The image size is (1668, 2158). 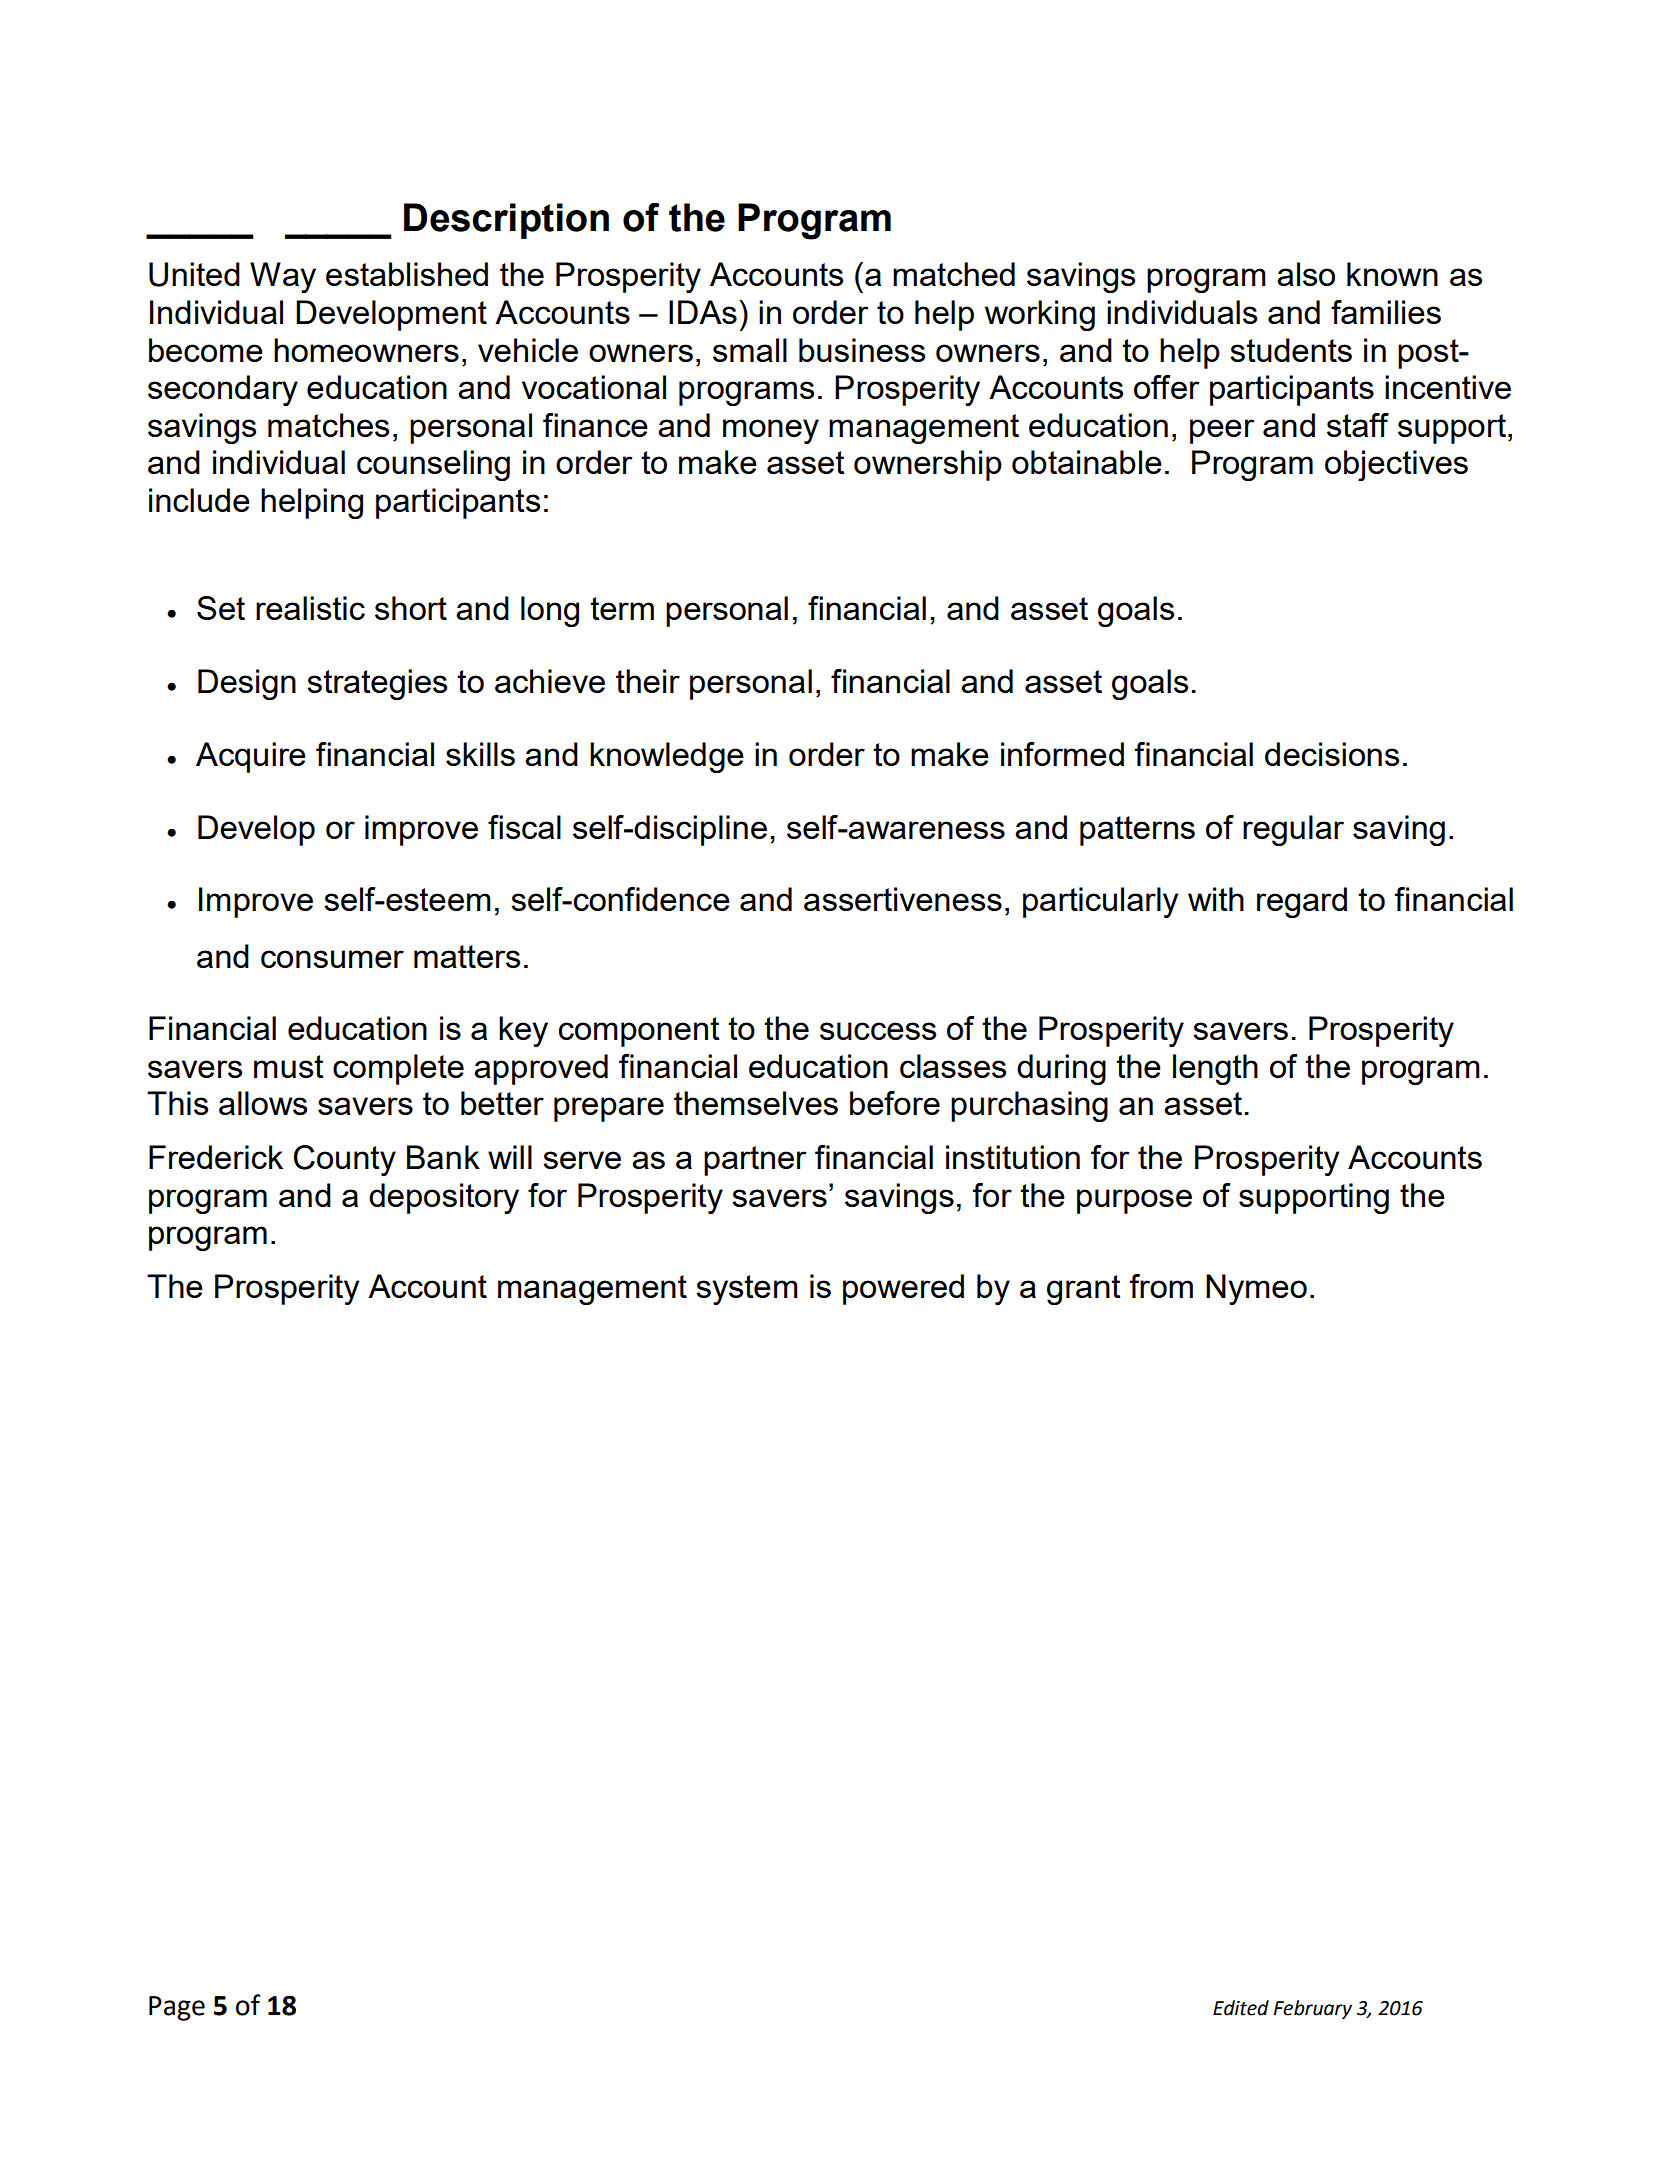 What do you see at coordinates (444, 1198) in the screenshot?
I see `depository` at bounding box center [444, 1198].
